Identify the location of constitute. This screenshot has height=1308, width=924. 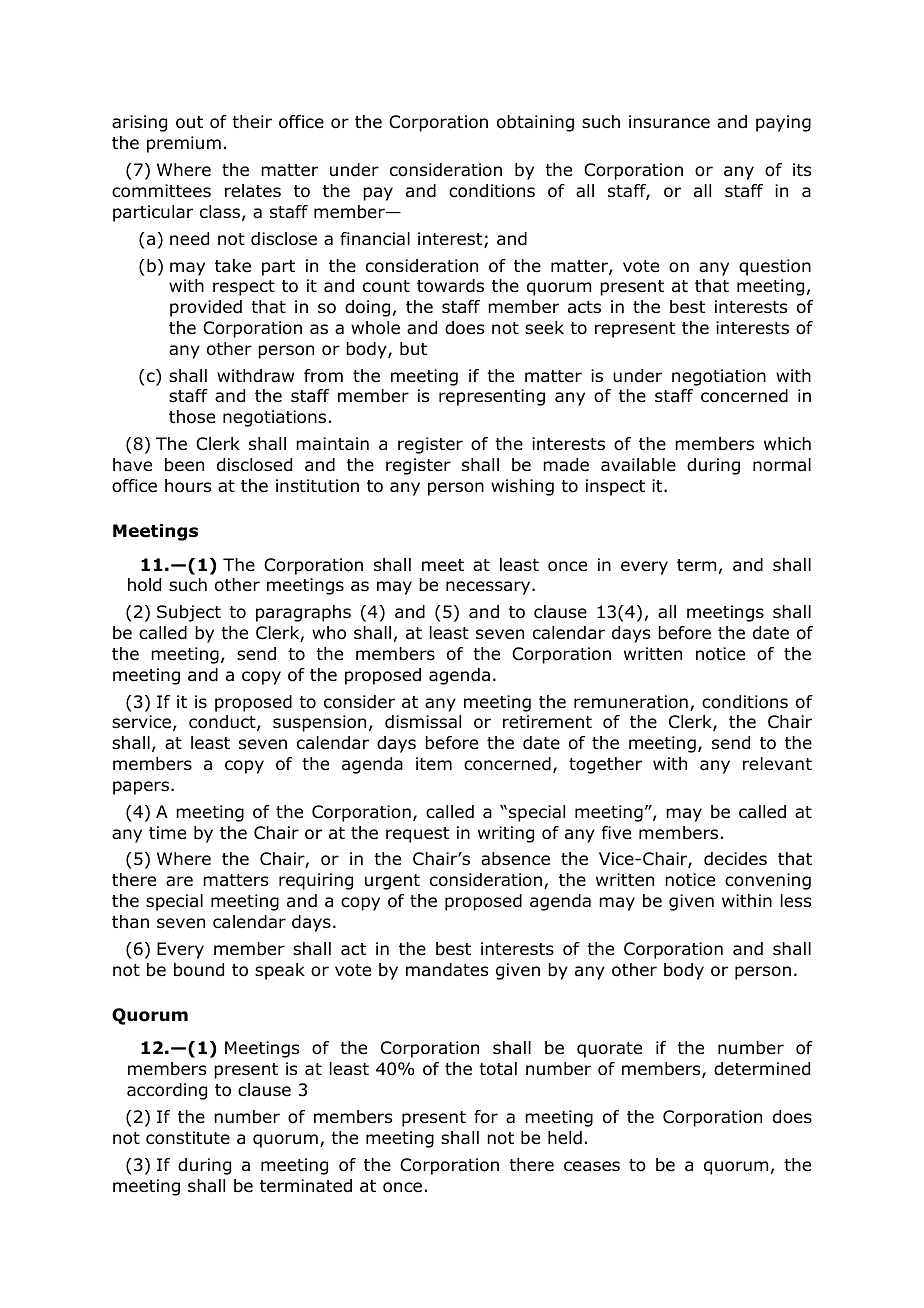
(188, 1138).
